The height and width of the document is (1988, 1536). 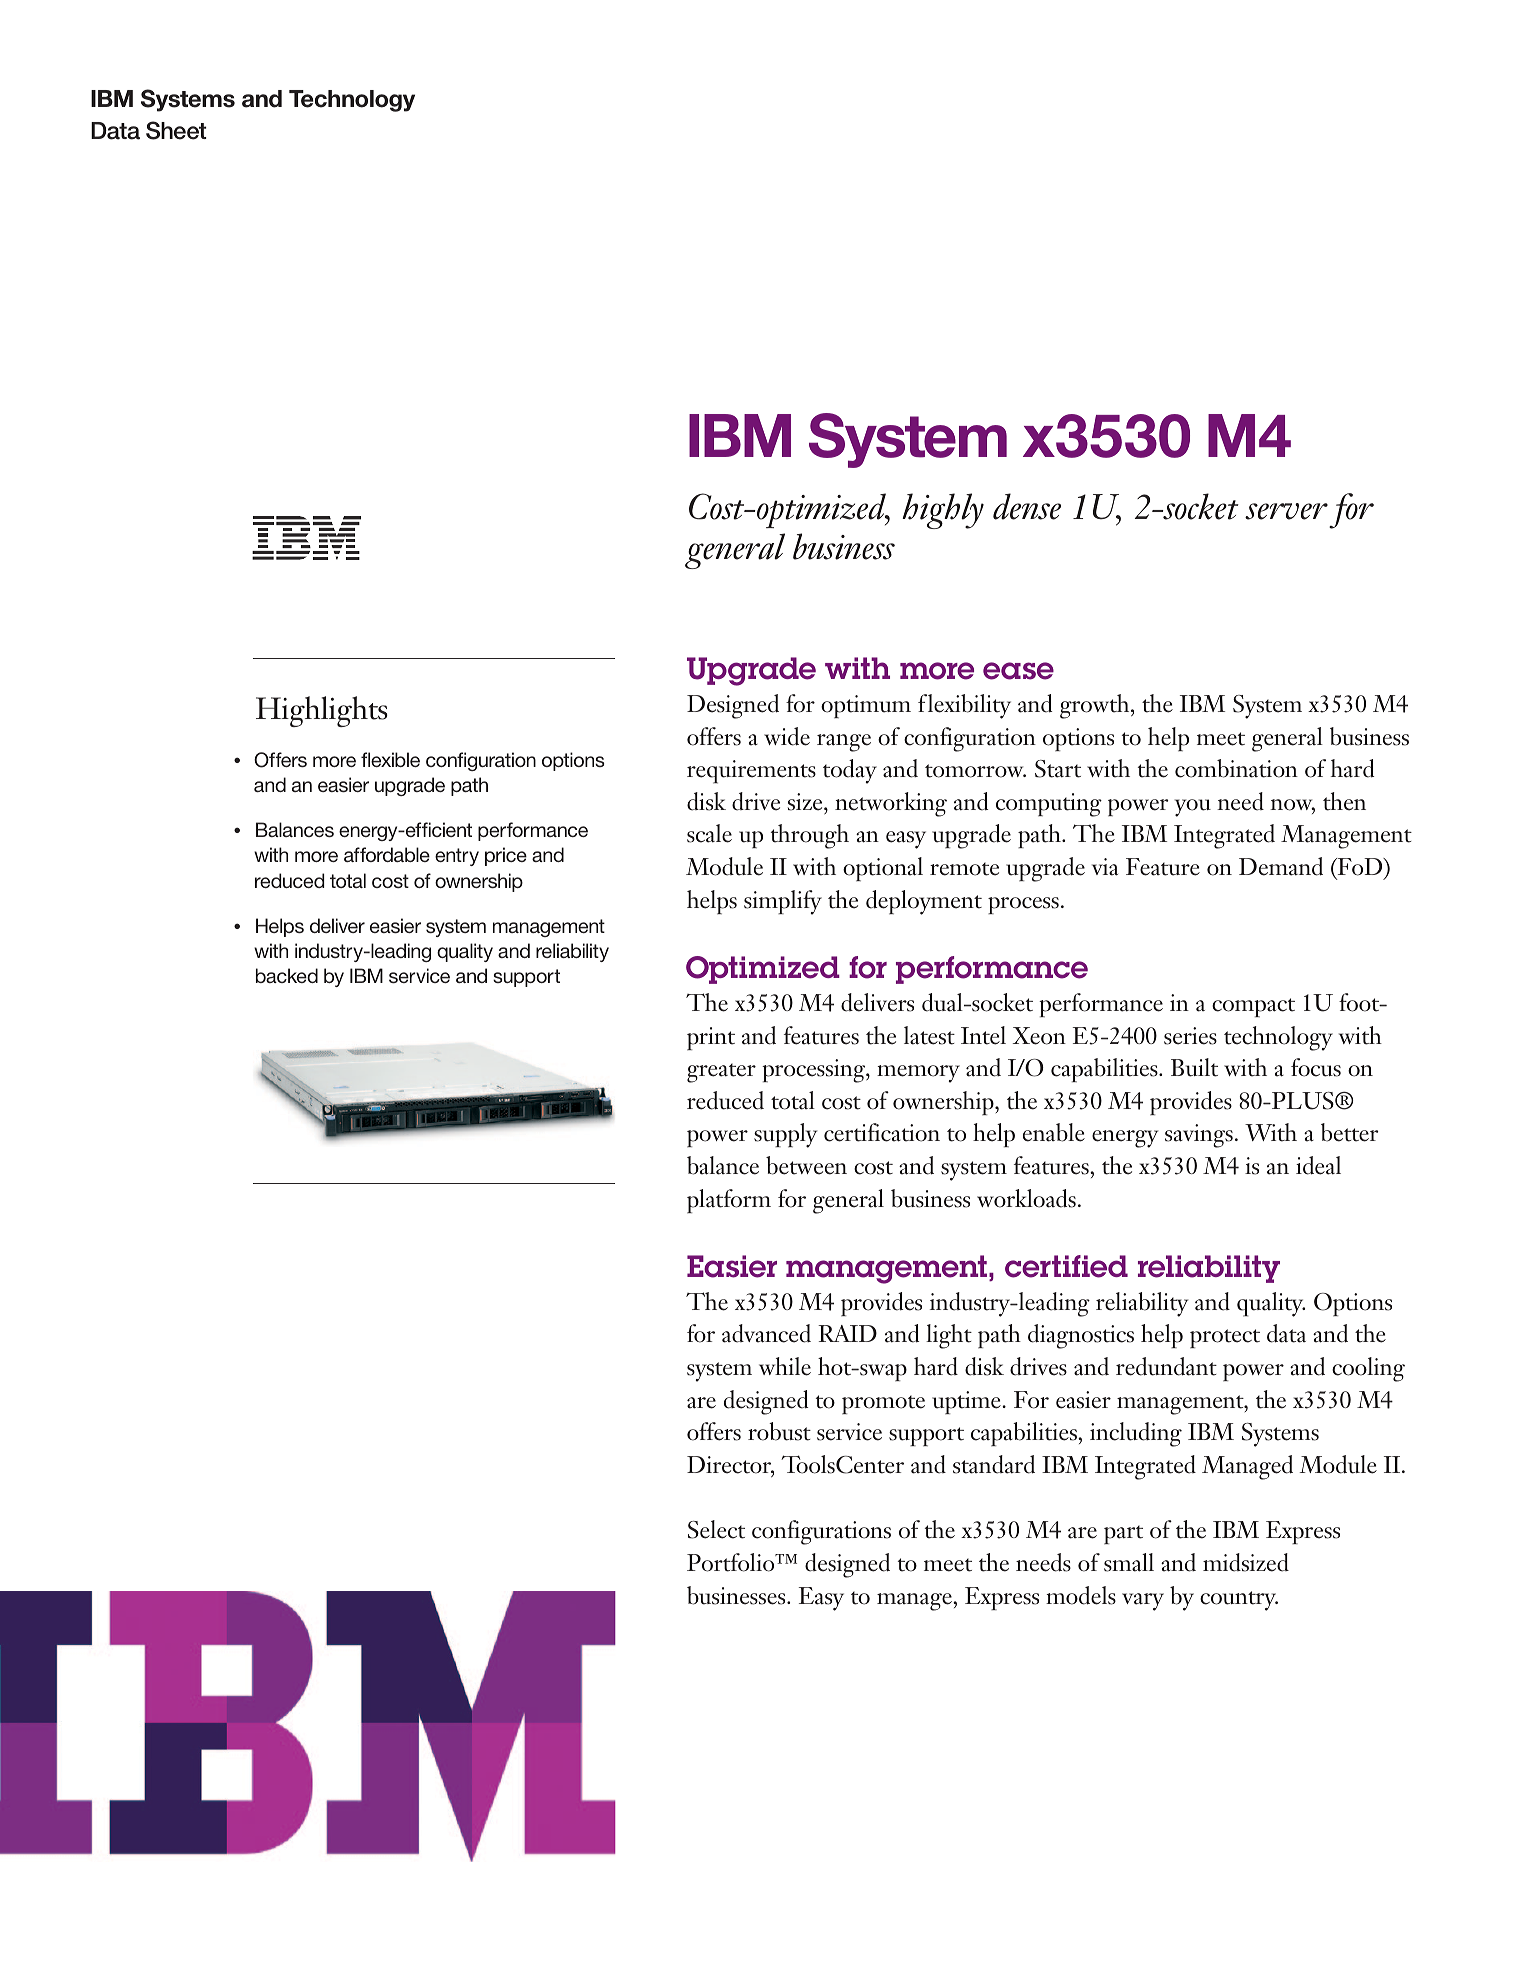 I want to click on country, so click(x=1239, y=1601).
